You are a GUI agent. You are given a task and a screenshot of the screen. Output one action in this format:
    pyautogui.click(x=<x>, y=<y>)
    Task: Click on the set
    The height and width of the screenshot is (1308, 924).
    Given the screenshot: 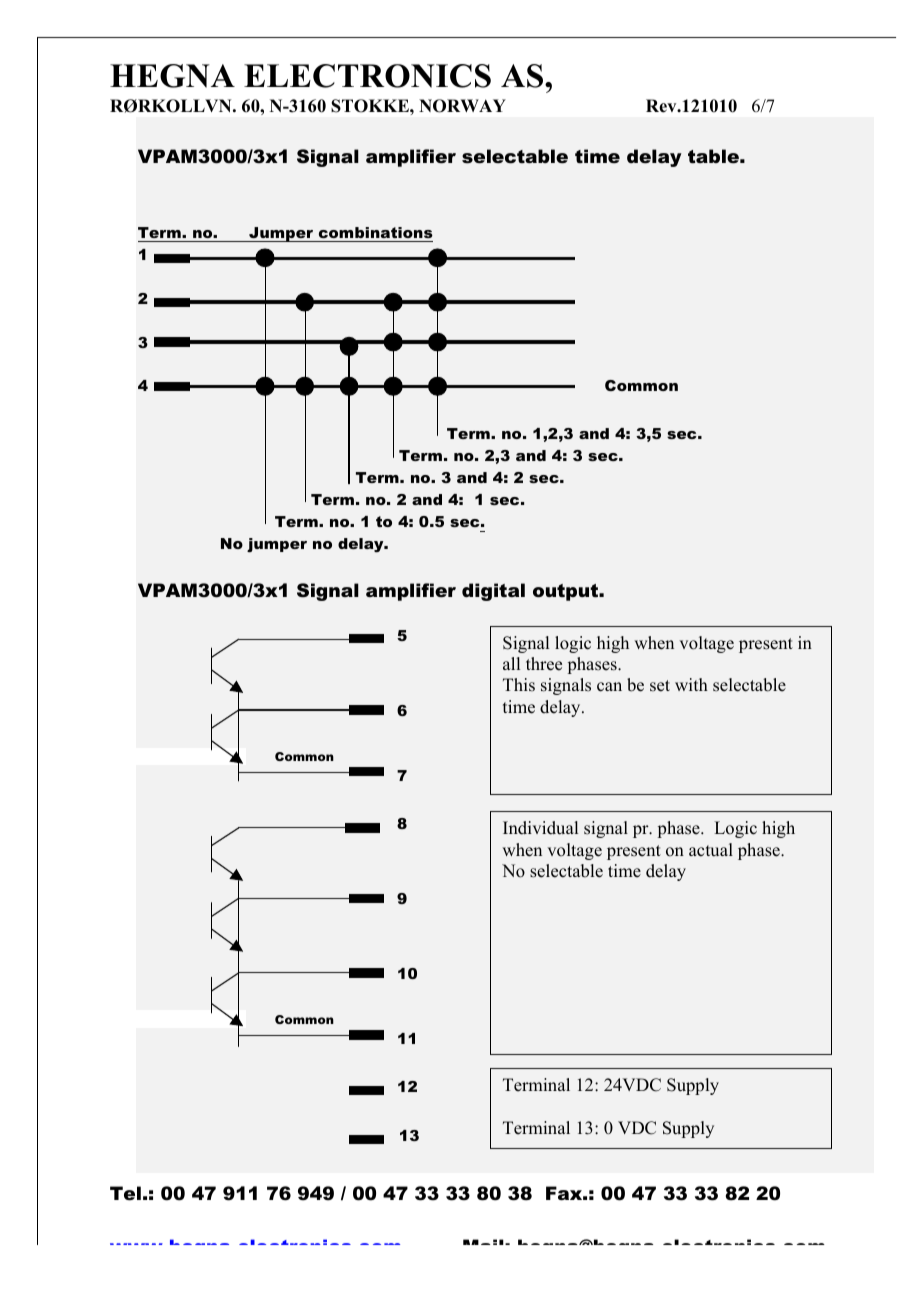 What is the action you would take?
    pyautogui.click(x=660, y=686)
